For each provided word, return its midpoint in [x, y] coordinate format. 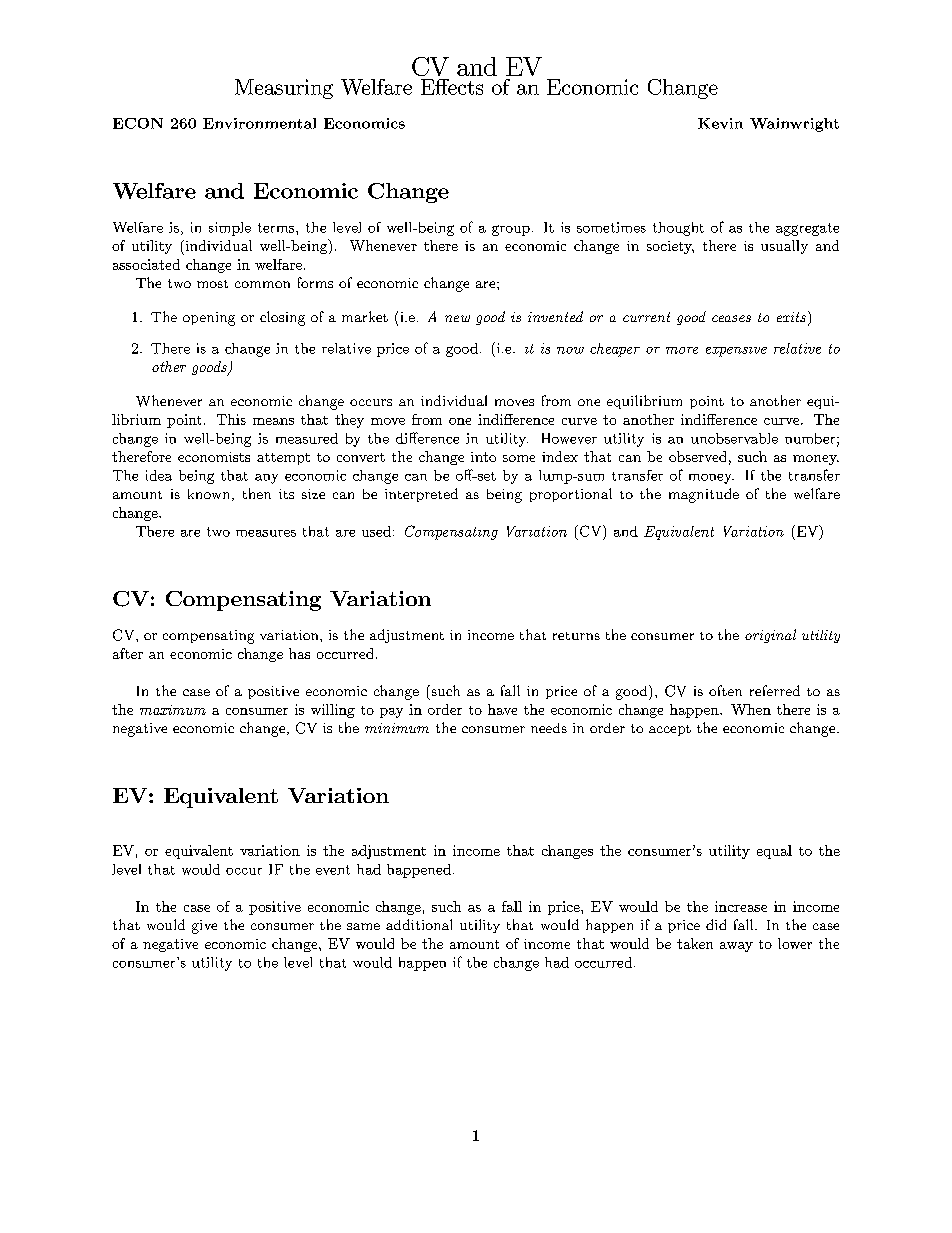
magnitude [704, 495]
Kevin [720, 123]
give [204, 927]
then [257, 493]
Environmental [259, 123]
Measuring [284, 89]
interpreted [421, 495]
